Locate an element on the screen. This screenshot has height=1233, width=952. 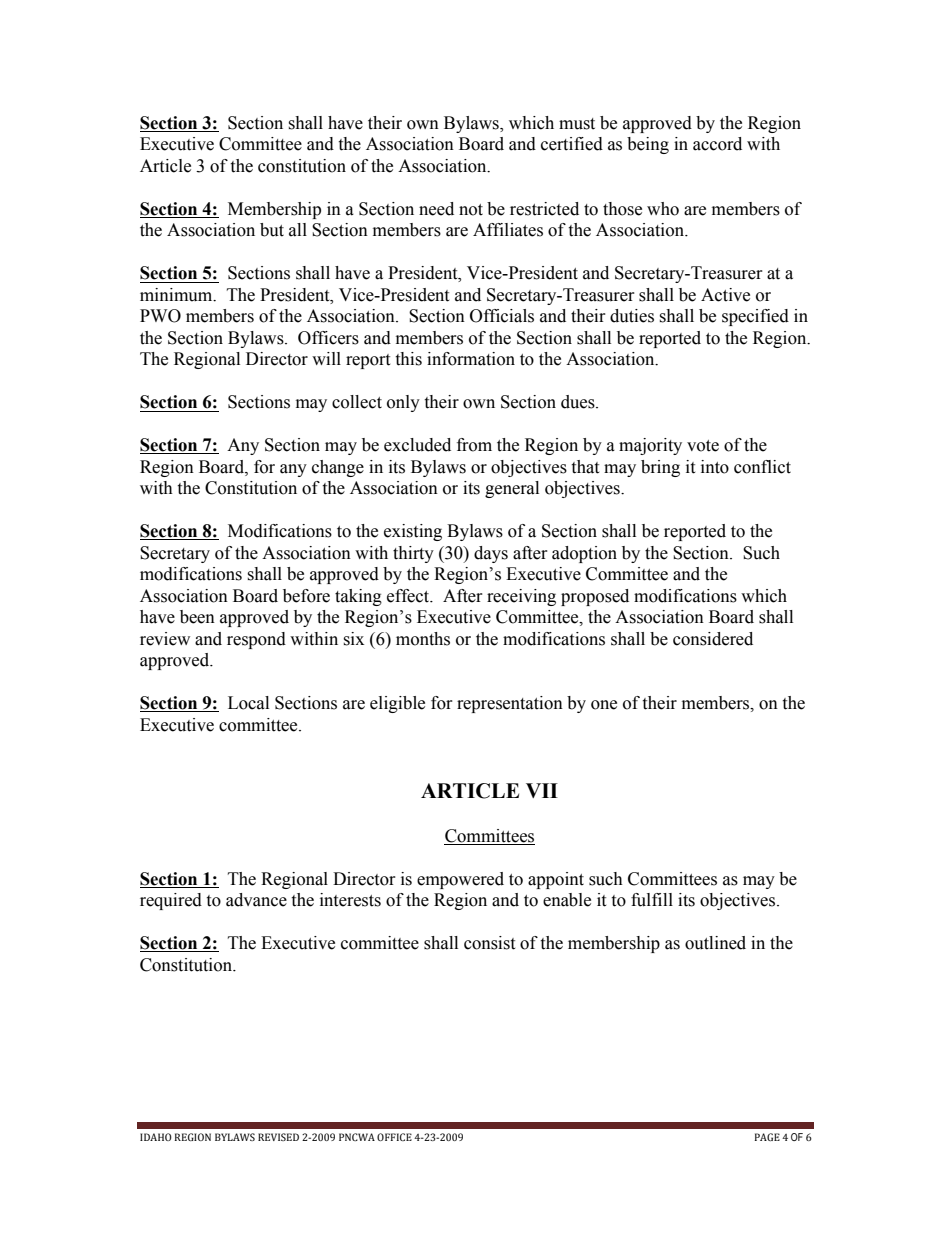
respond is located at coordinates (256, 640).
